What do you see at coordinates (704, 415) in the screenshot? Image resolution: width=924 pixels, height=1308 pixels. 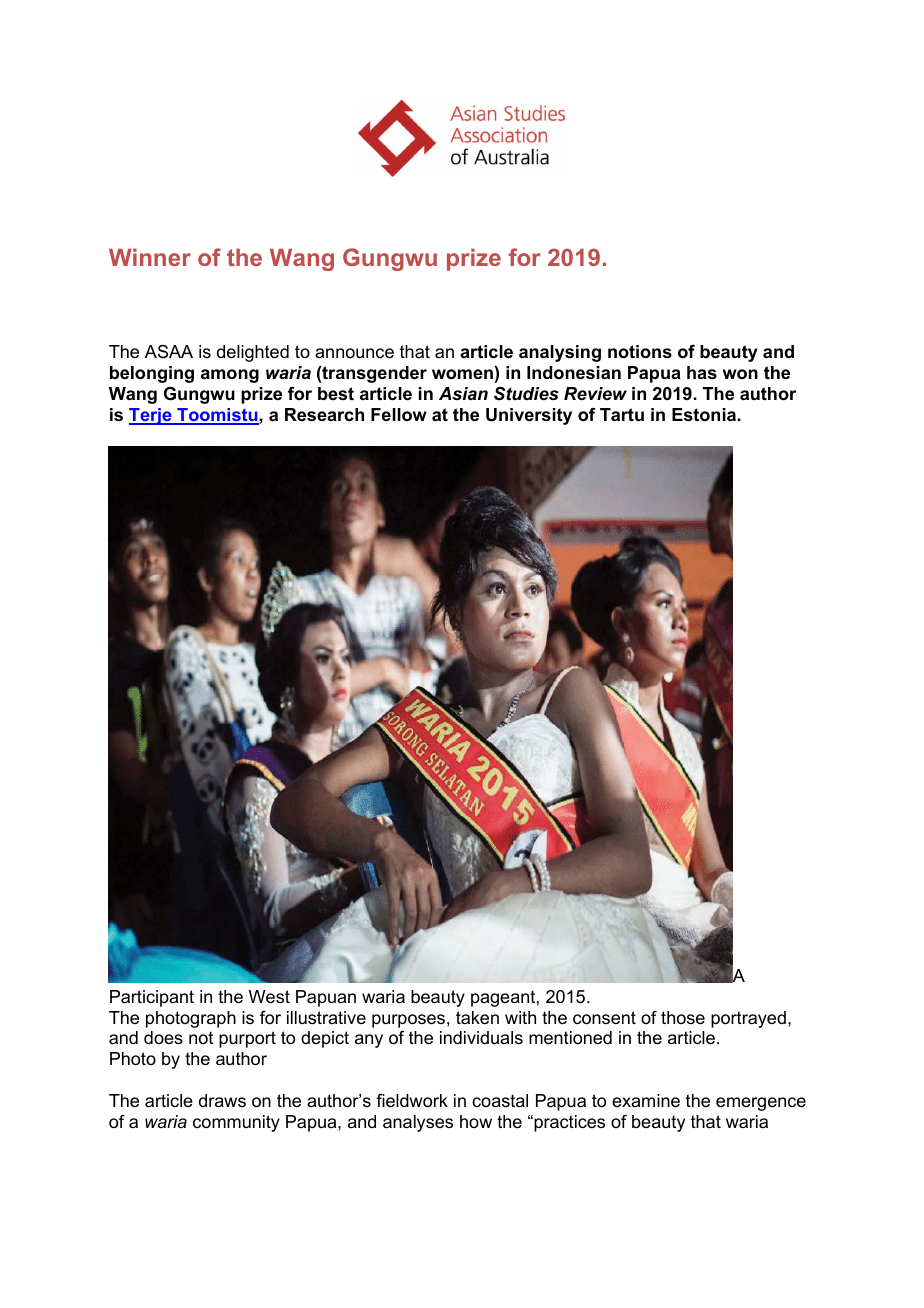 I see `Estonia` at bounding box center [704, 415].
